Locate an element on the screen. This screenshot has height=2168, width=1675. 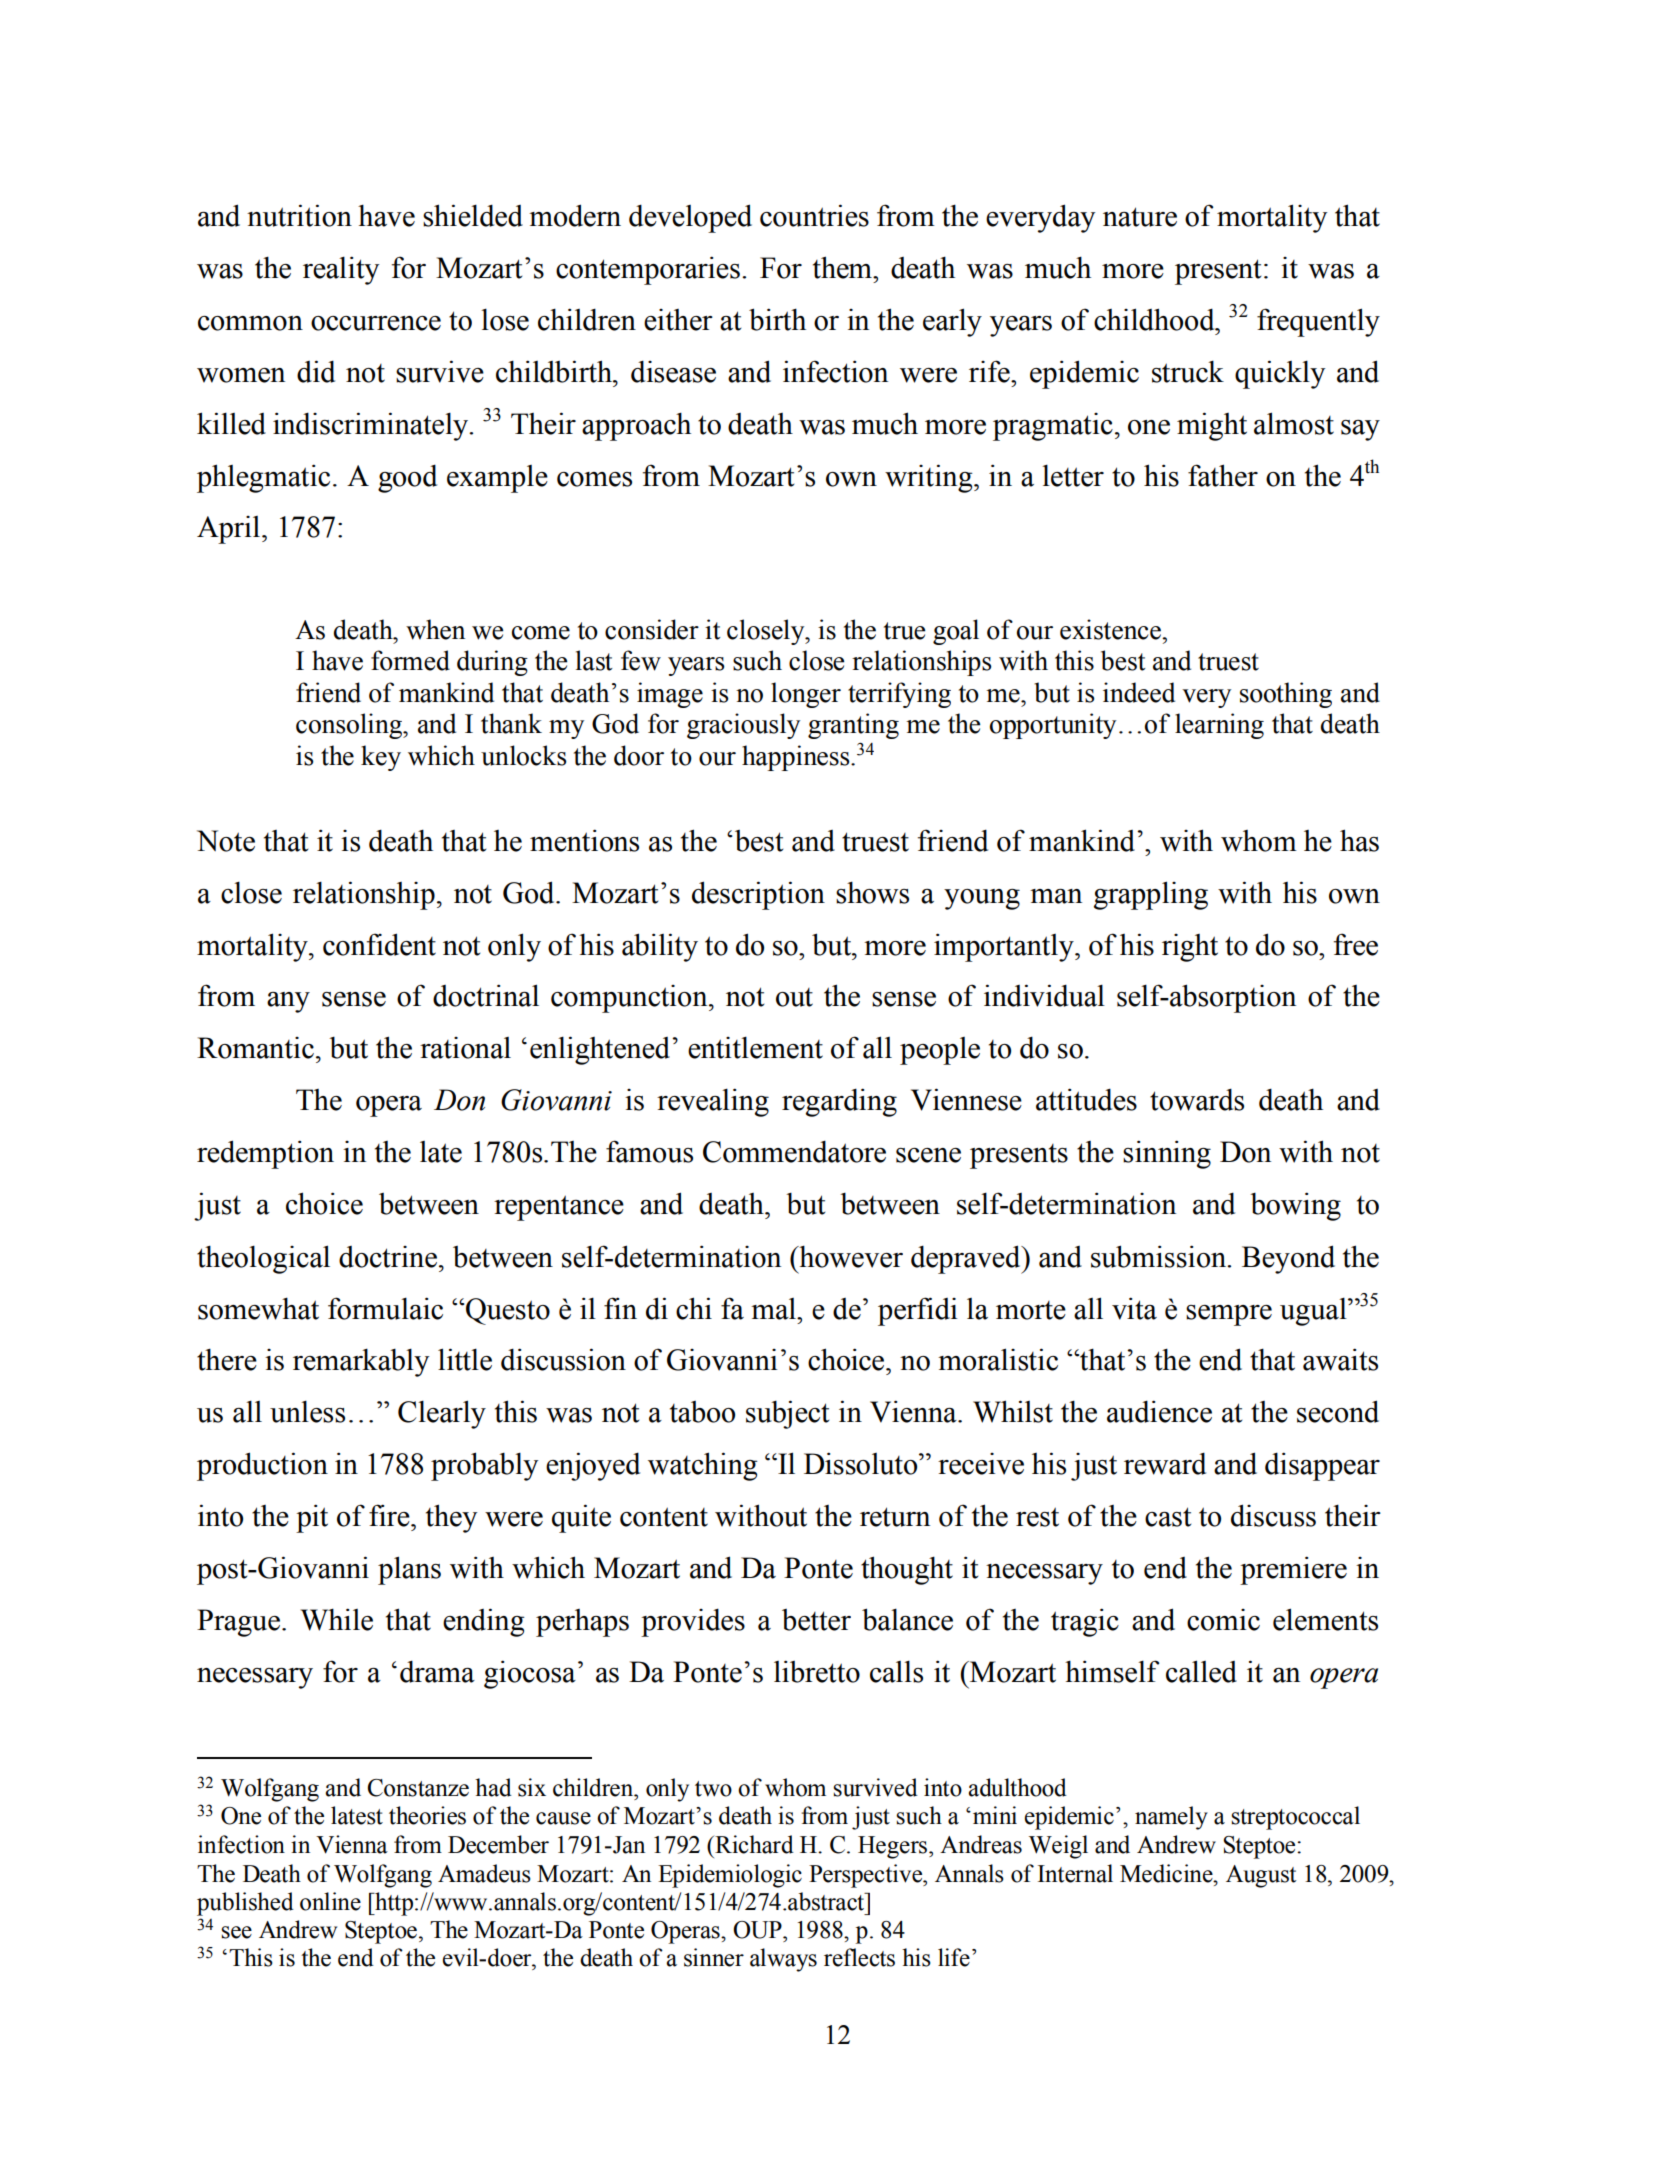
key is located at coordinates (381, 758).
